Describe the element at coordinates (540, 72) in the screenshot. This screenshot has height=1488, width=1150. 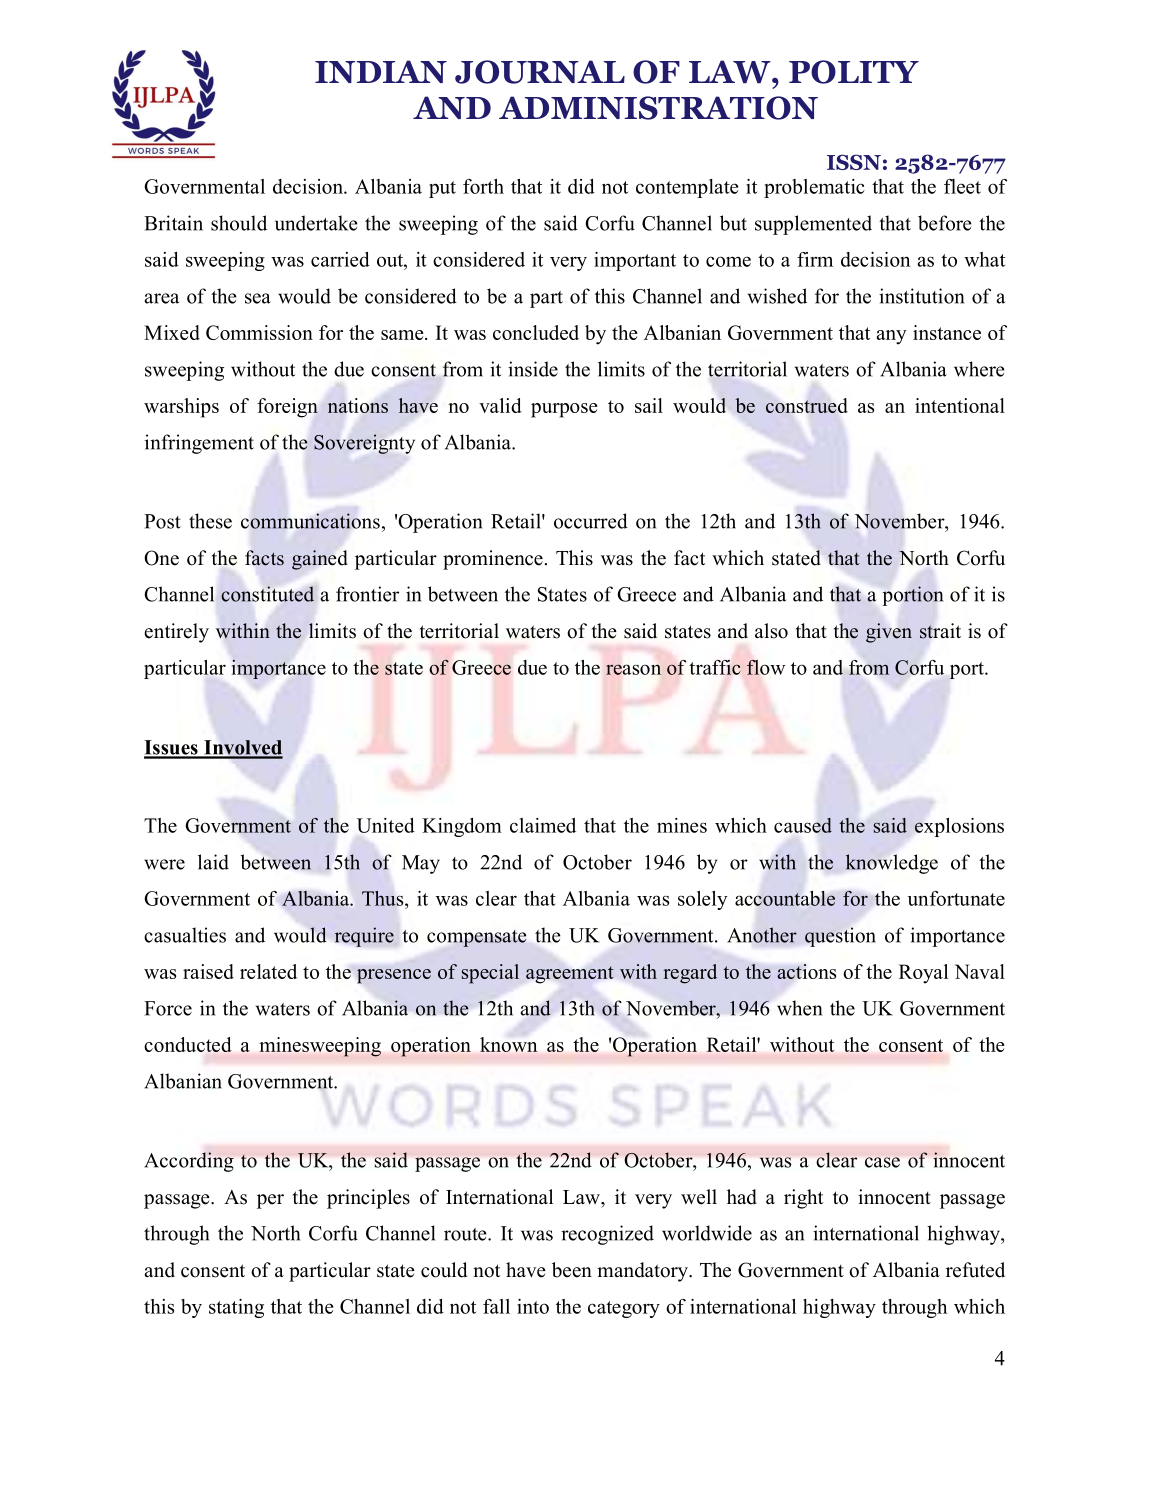
I see `JOURNAL` at that location.
